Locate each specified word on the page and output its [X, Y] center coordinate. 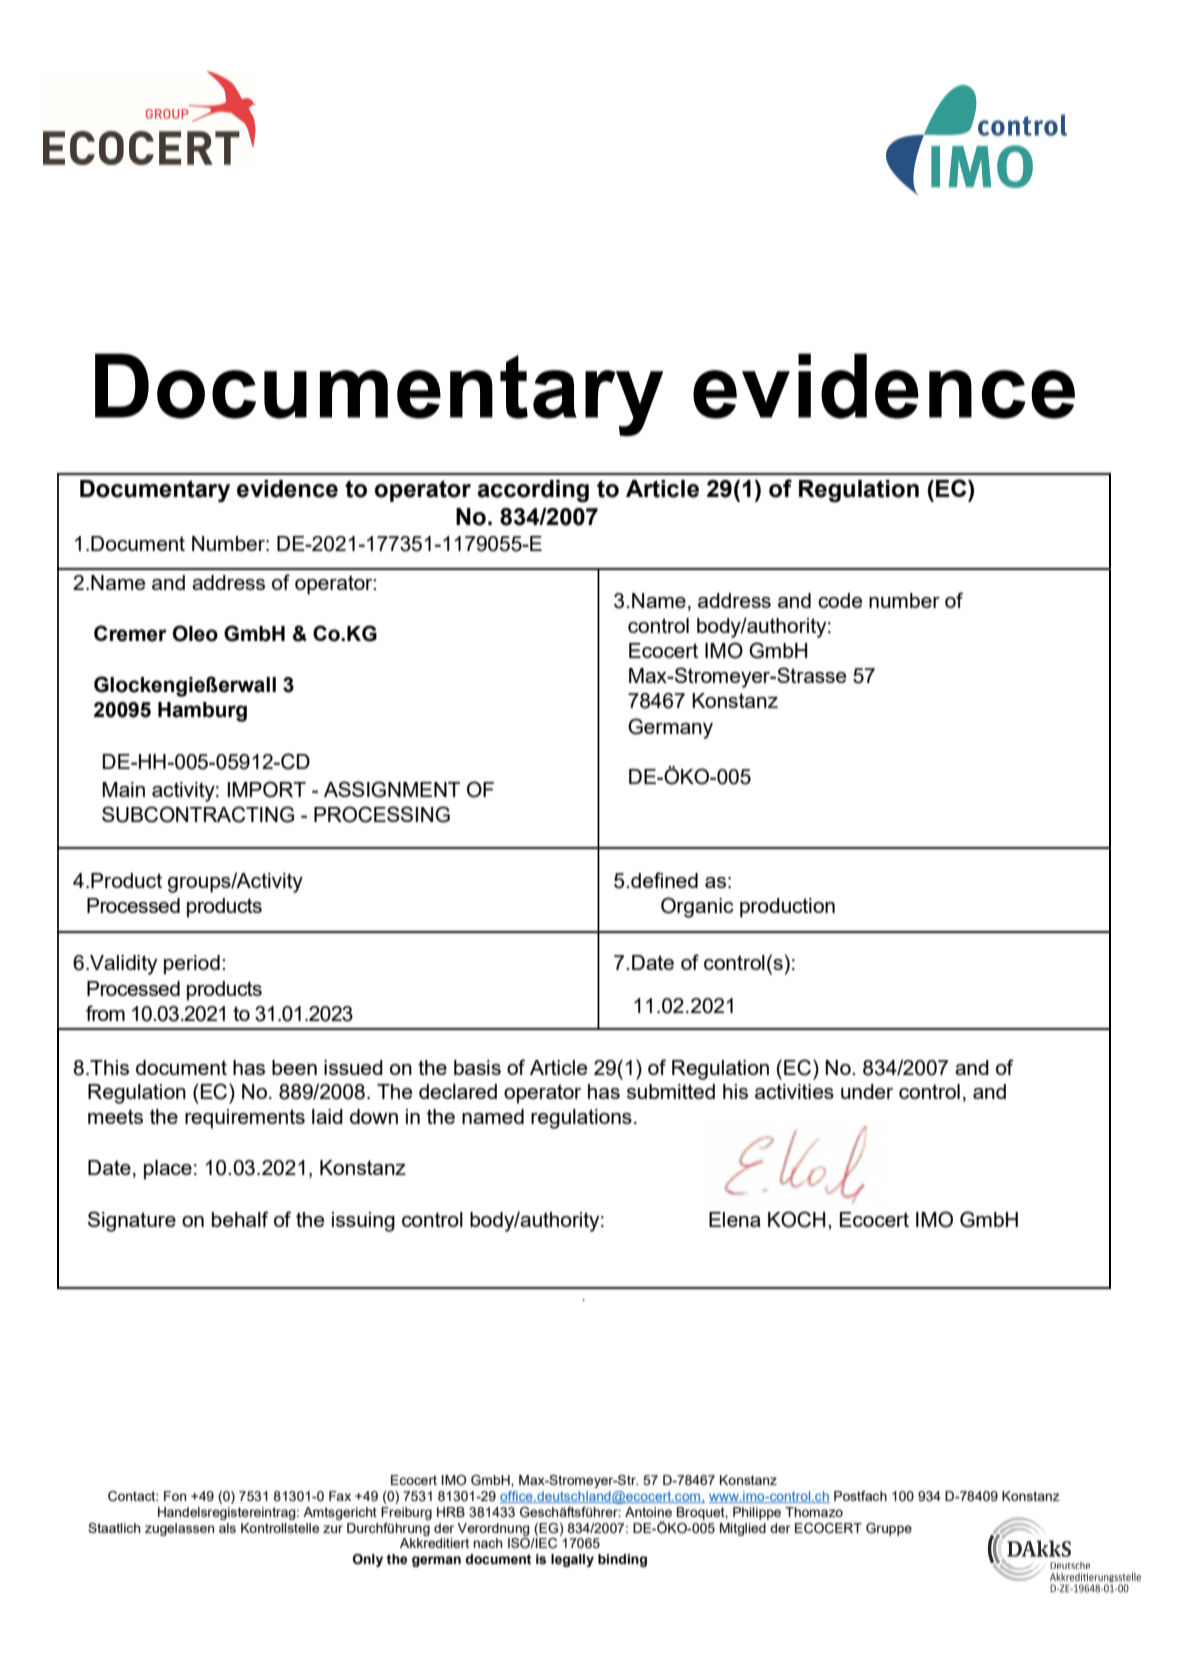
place [168, 1170]
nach [487, 1543]
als [227, 1528]
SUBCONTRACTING [198, 814]
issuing [363, 1222]
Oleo [195, 633]
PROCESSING [382, 814]
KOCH [796, 1219]
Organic [697, 907]
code [840, 600]
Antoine [648, 1512]
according [533, 491]
